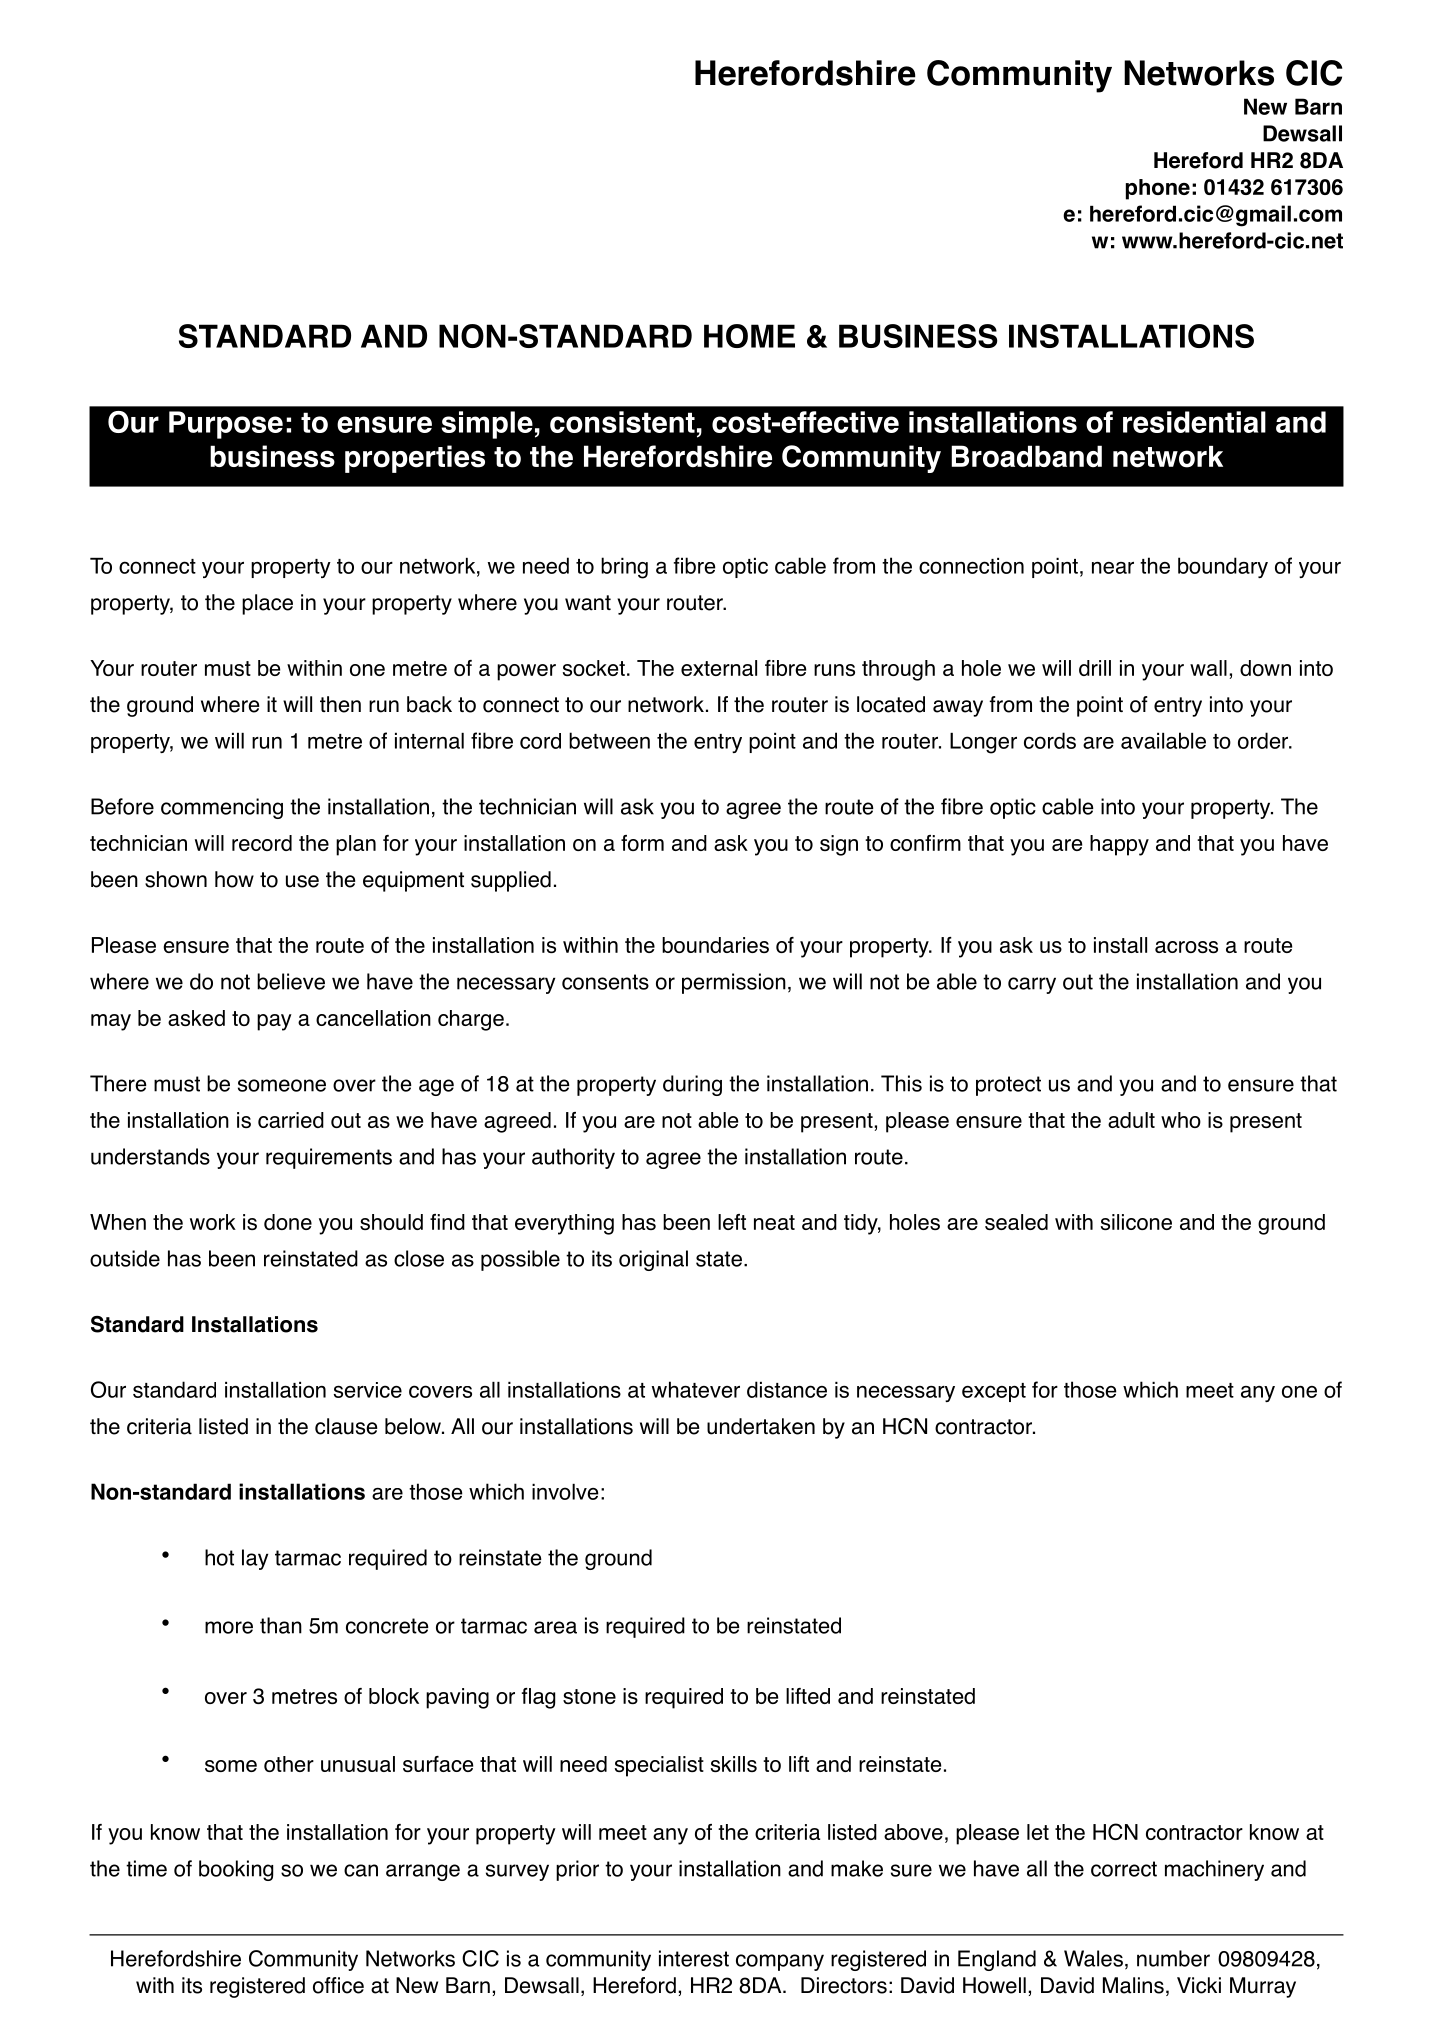 This screenshot has height=2044, width=1446. I want to click on phone, so click(1158, 189).
